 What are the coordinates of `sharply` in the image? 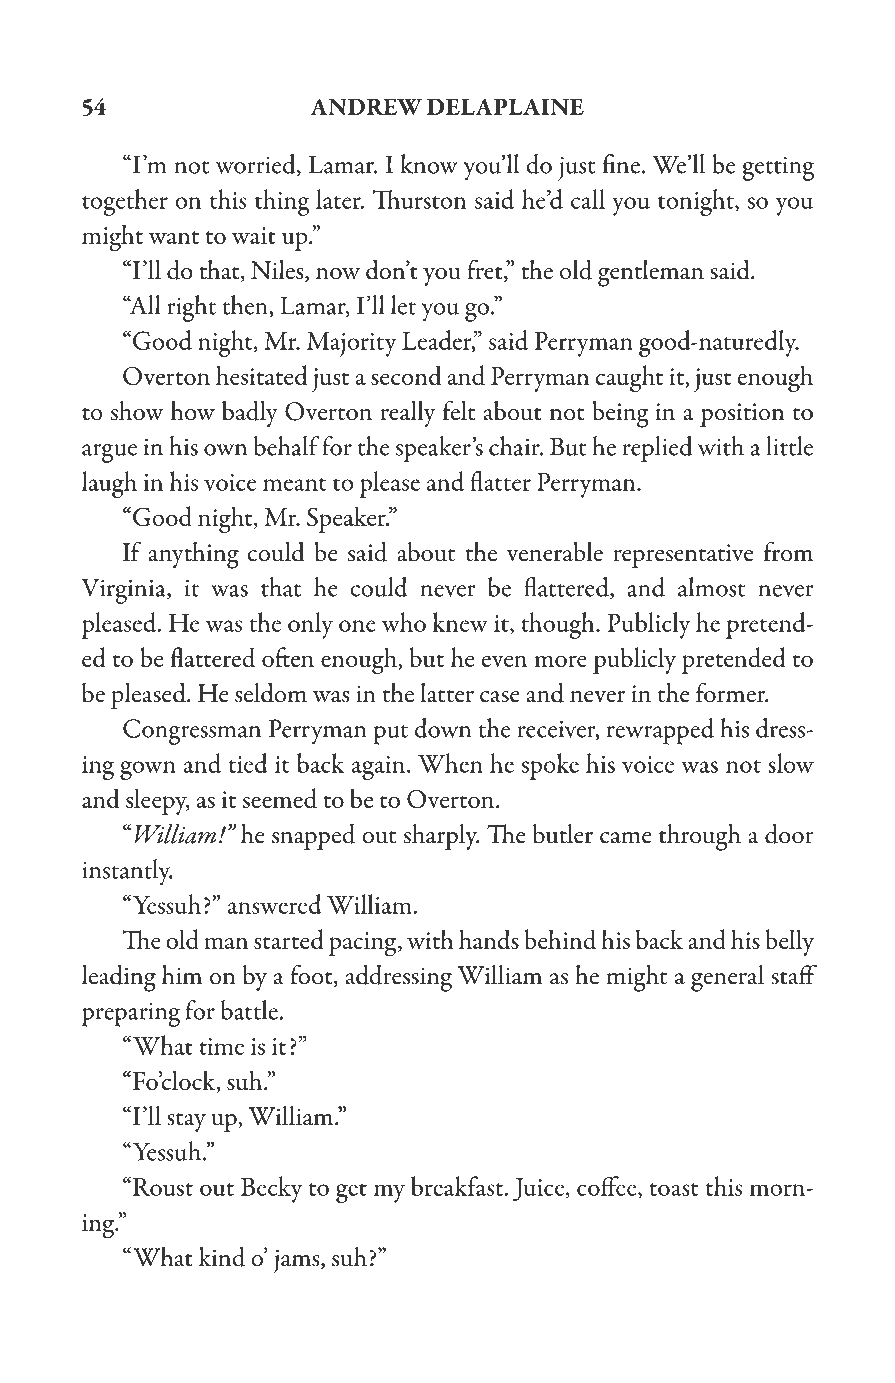 It's located at (441, 837).
